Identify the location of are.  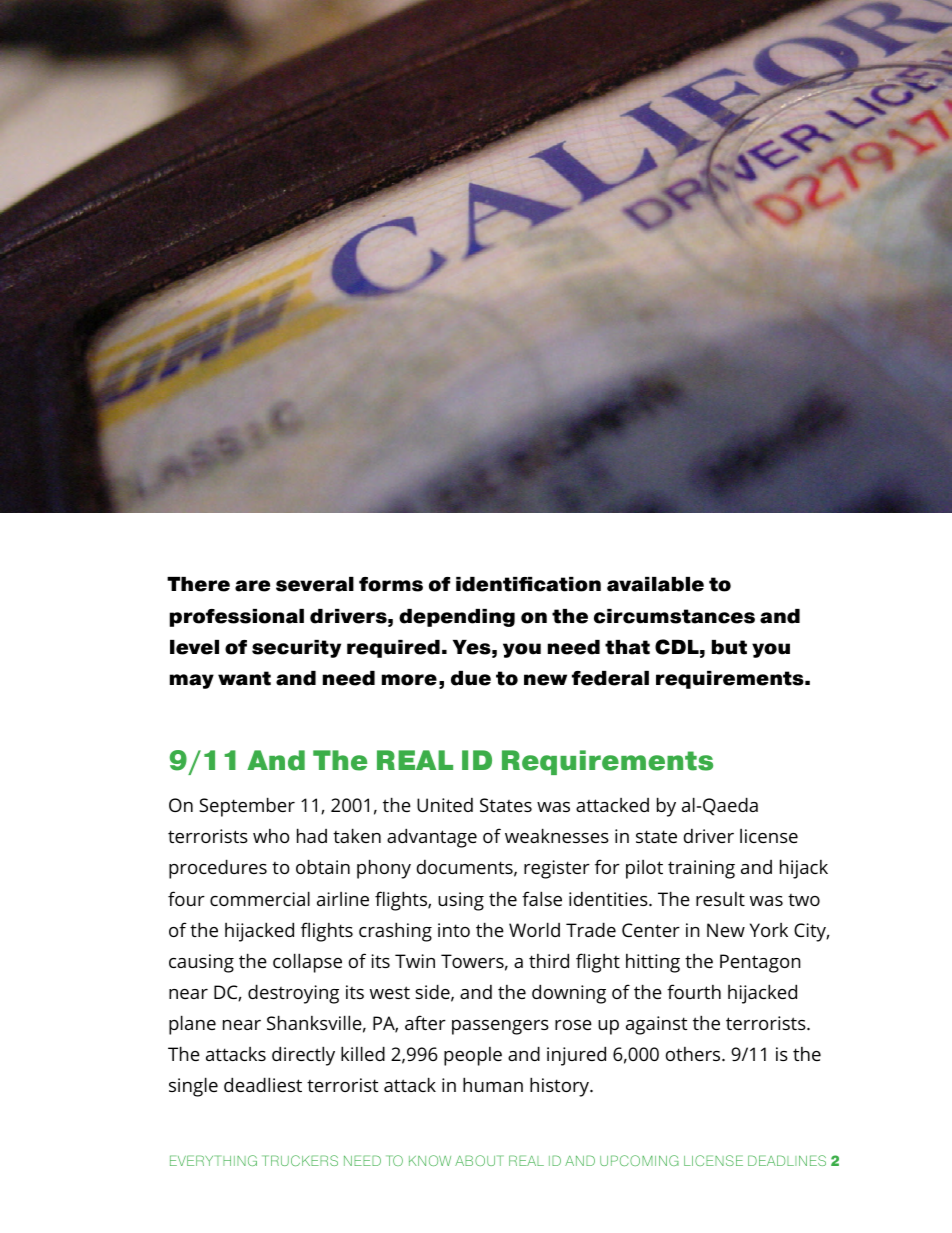
(252, 586).
